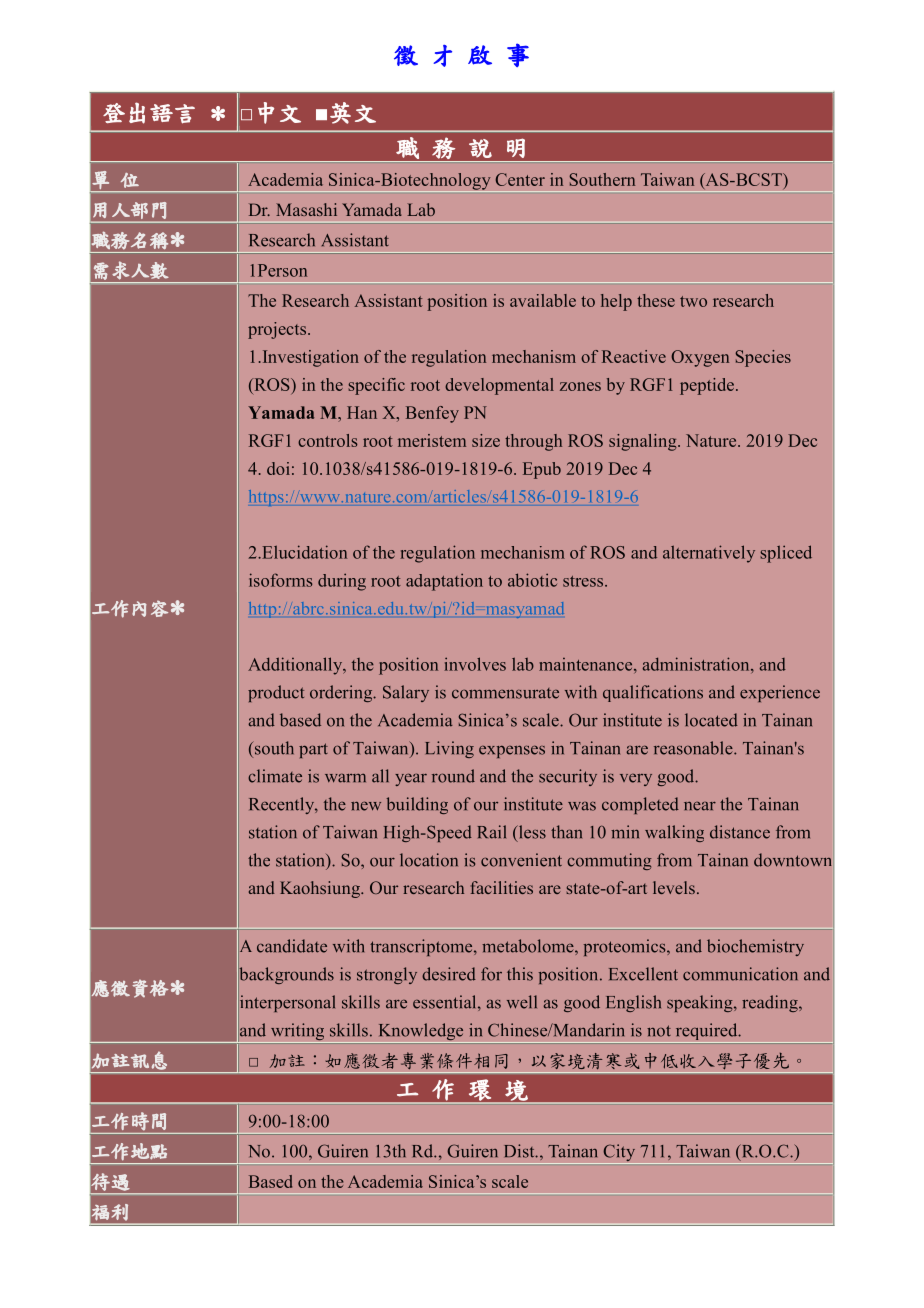 The image size is (924, 1308). I want to click on candidate, so click(292, 946).
